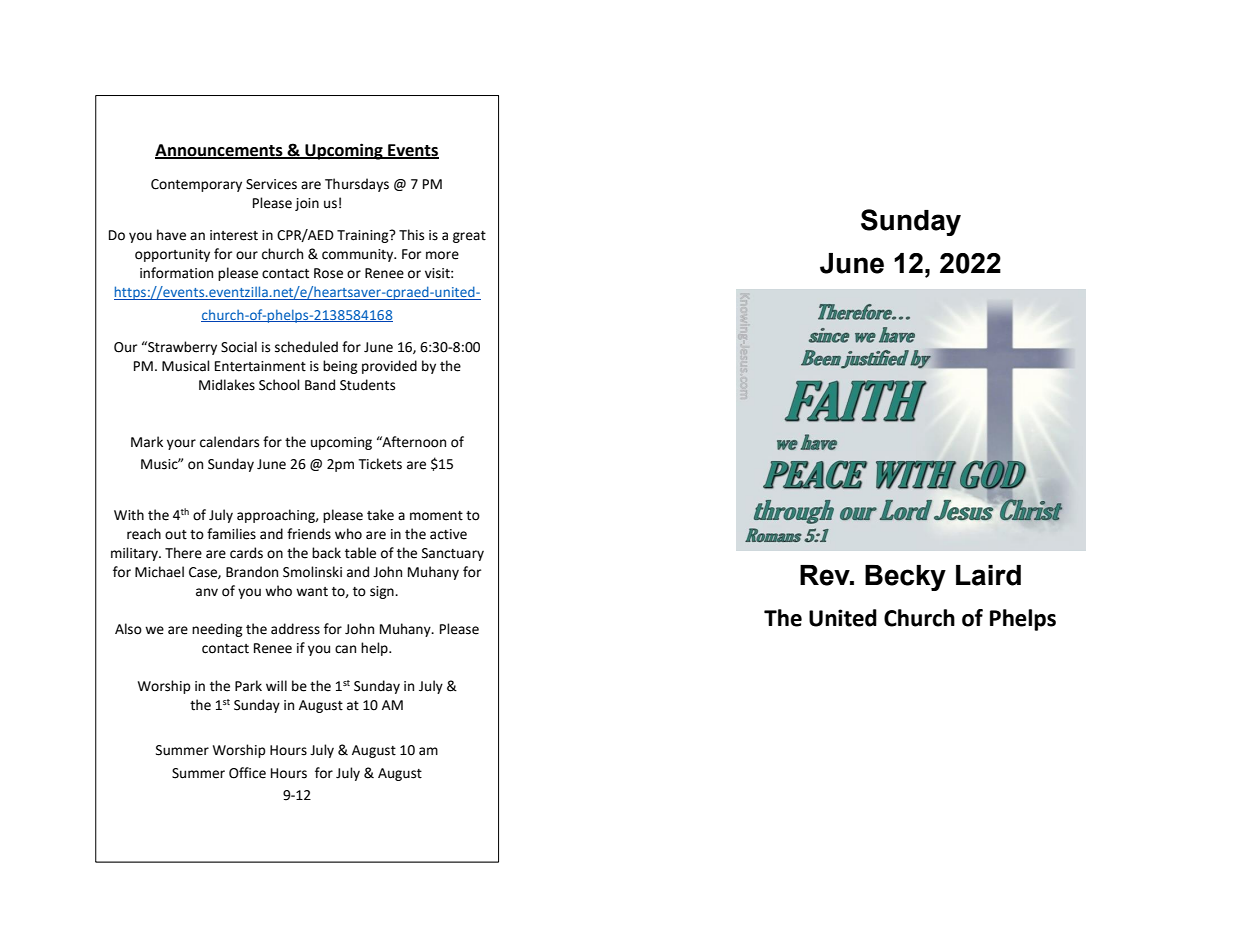 Image resolution: width=1233 pixels, height=952 pixels. I want to click on great, so click(469, 237).
